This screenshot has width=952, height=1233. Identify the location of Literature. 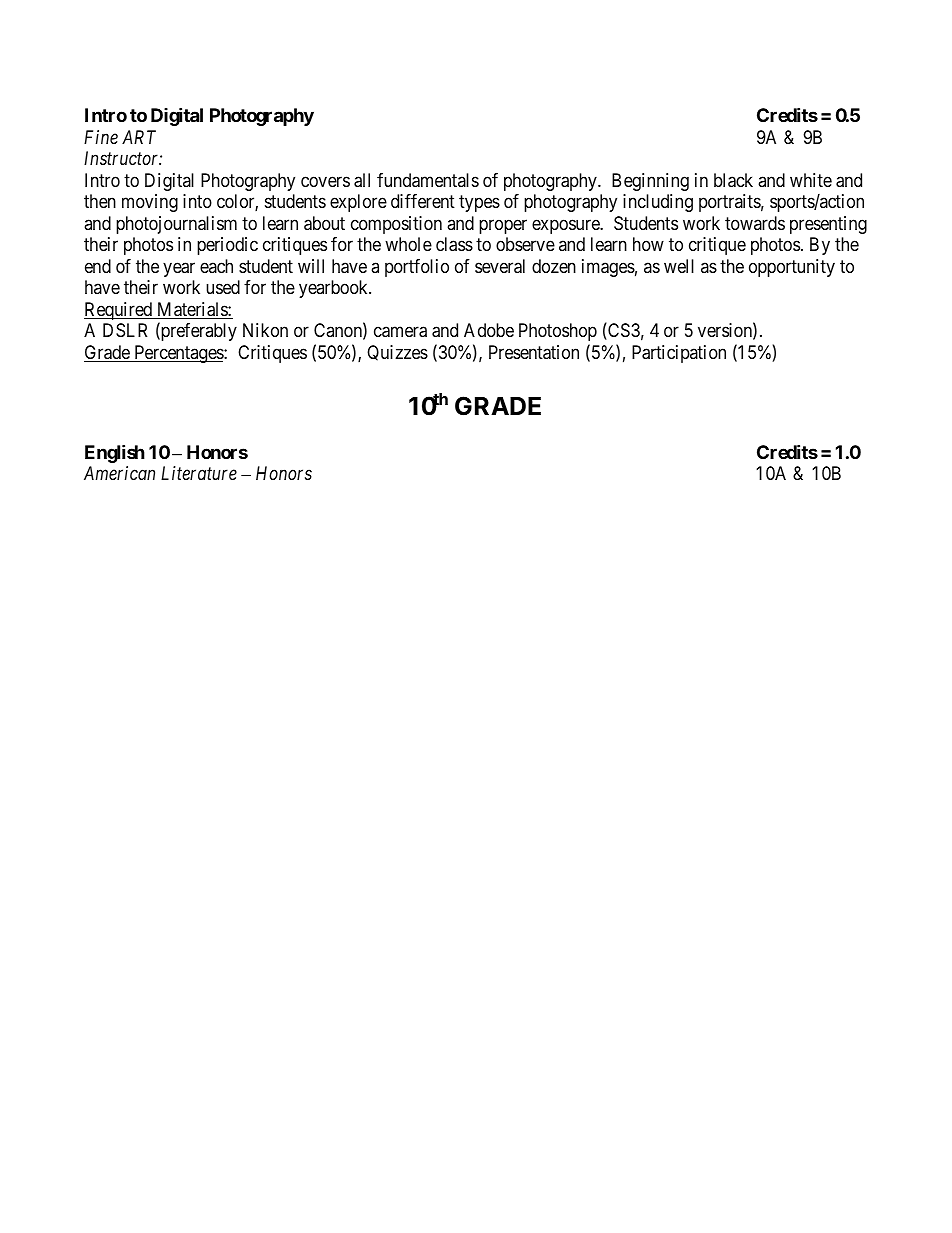
(199, 473).
